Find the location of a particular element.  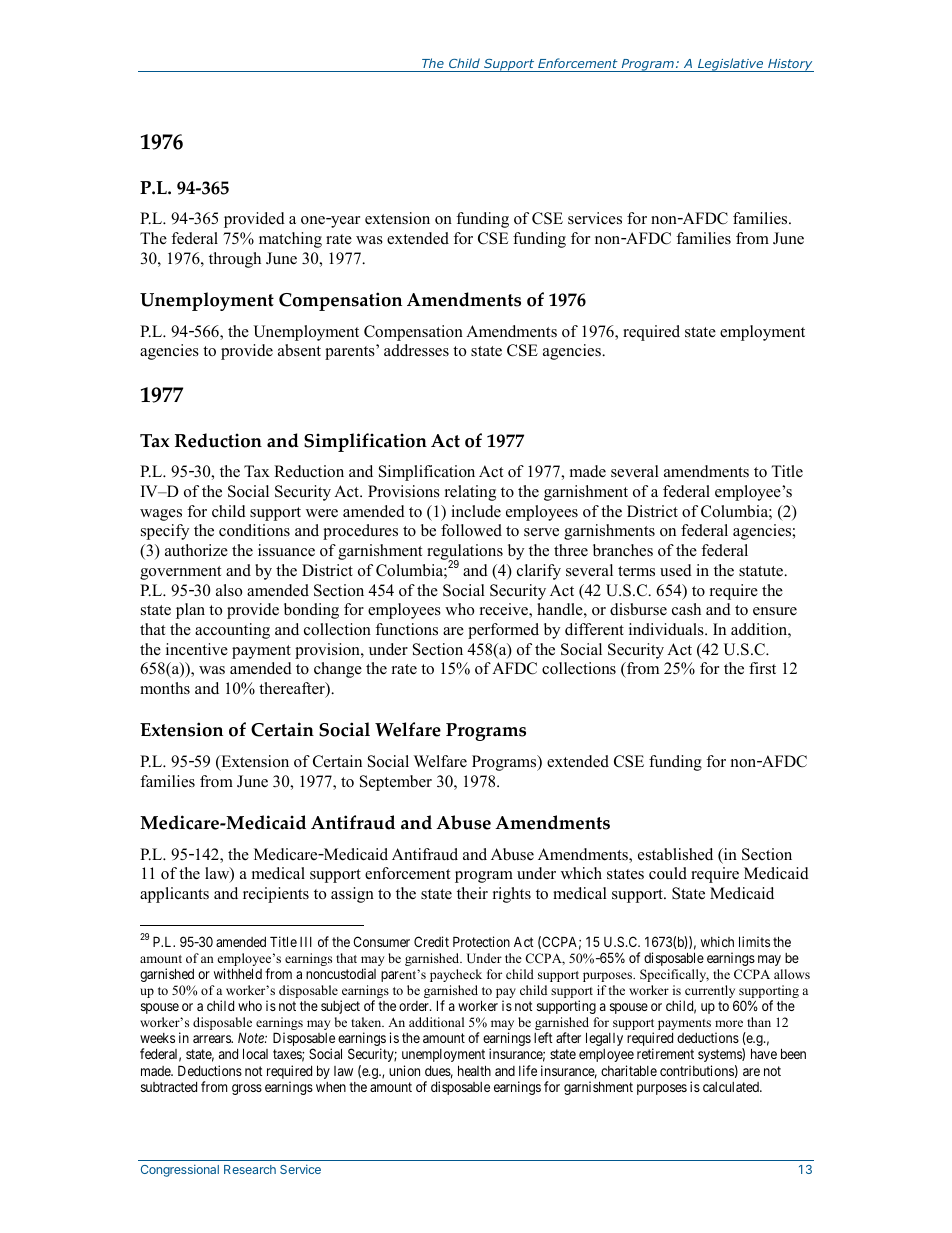

receive is located at coordinates (505, 610).
